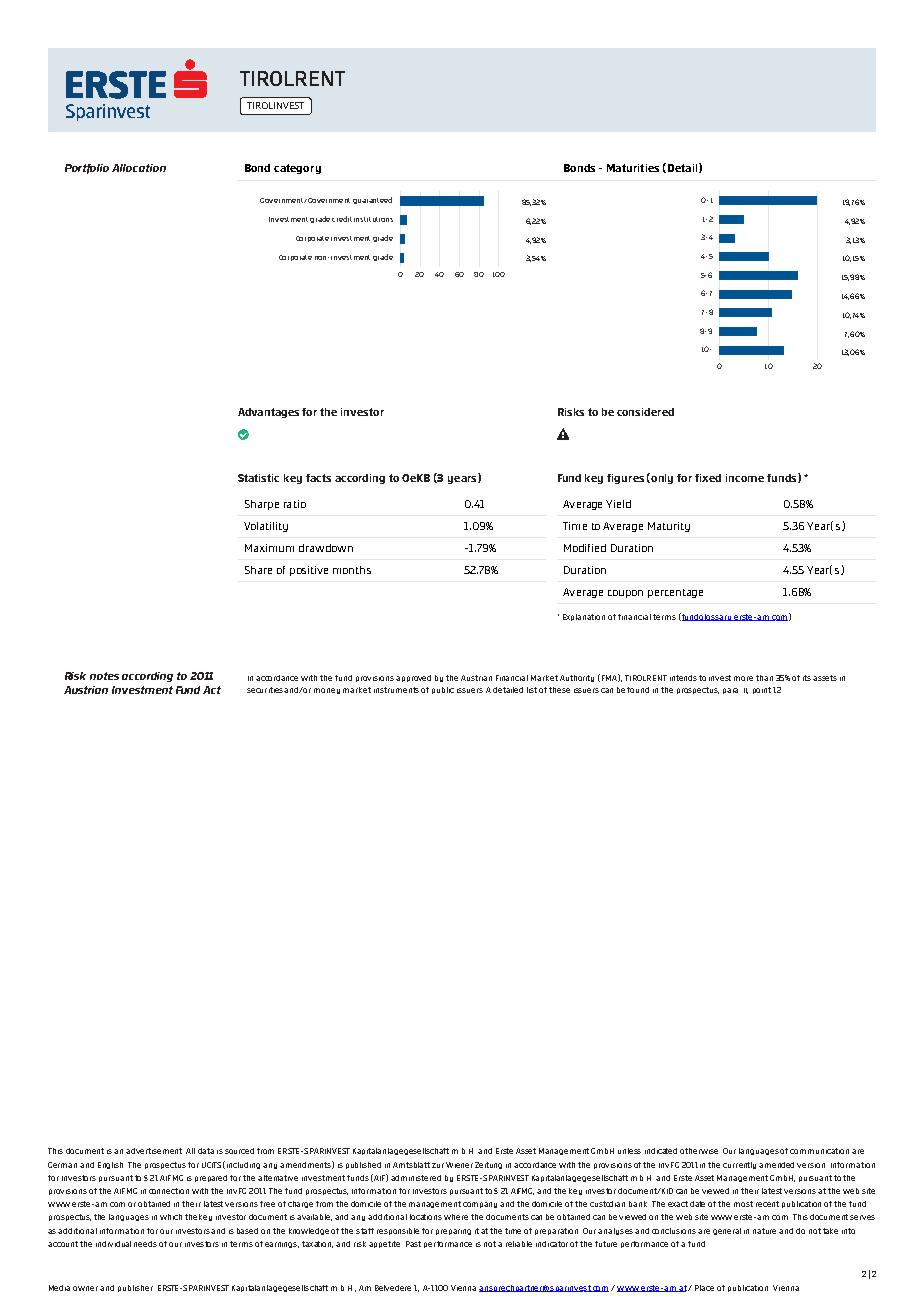  What do you see at coordinates (764, 1231) in the screenshot?
I see `nature` at bounding box center [764, 1231].
